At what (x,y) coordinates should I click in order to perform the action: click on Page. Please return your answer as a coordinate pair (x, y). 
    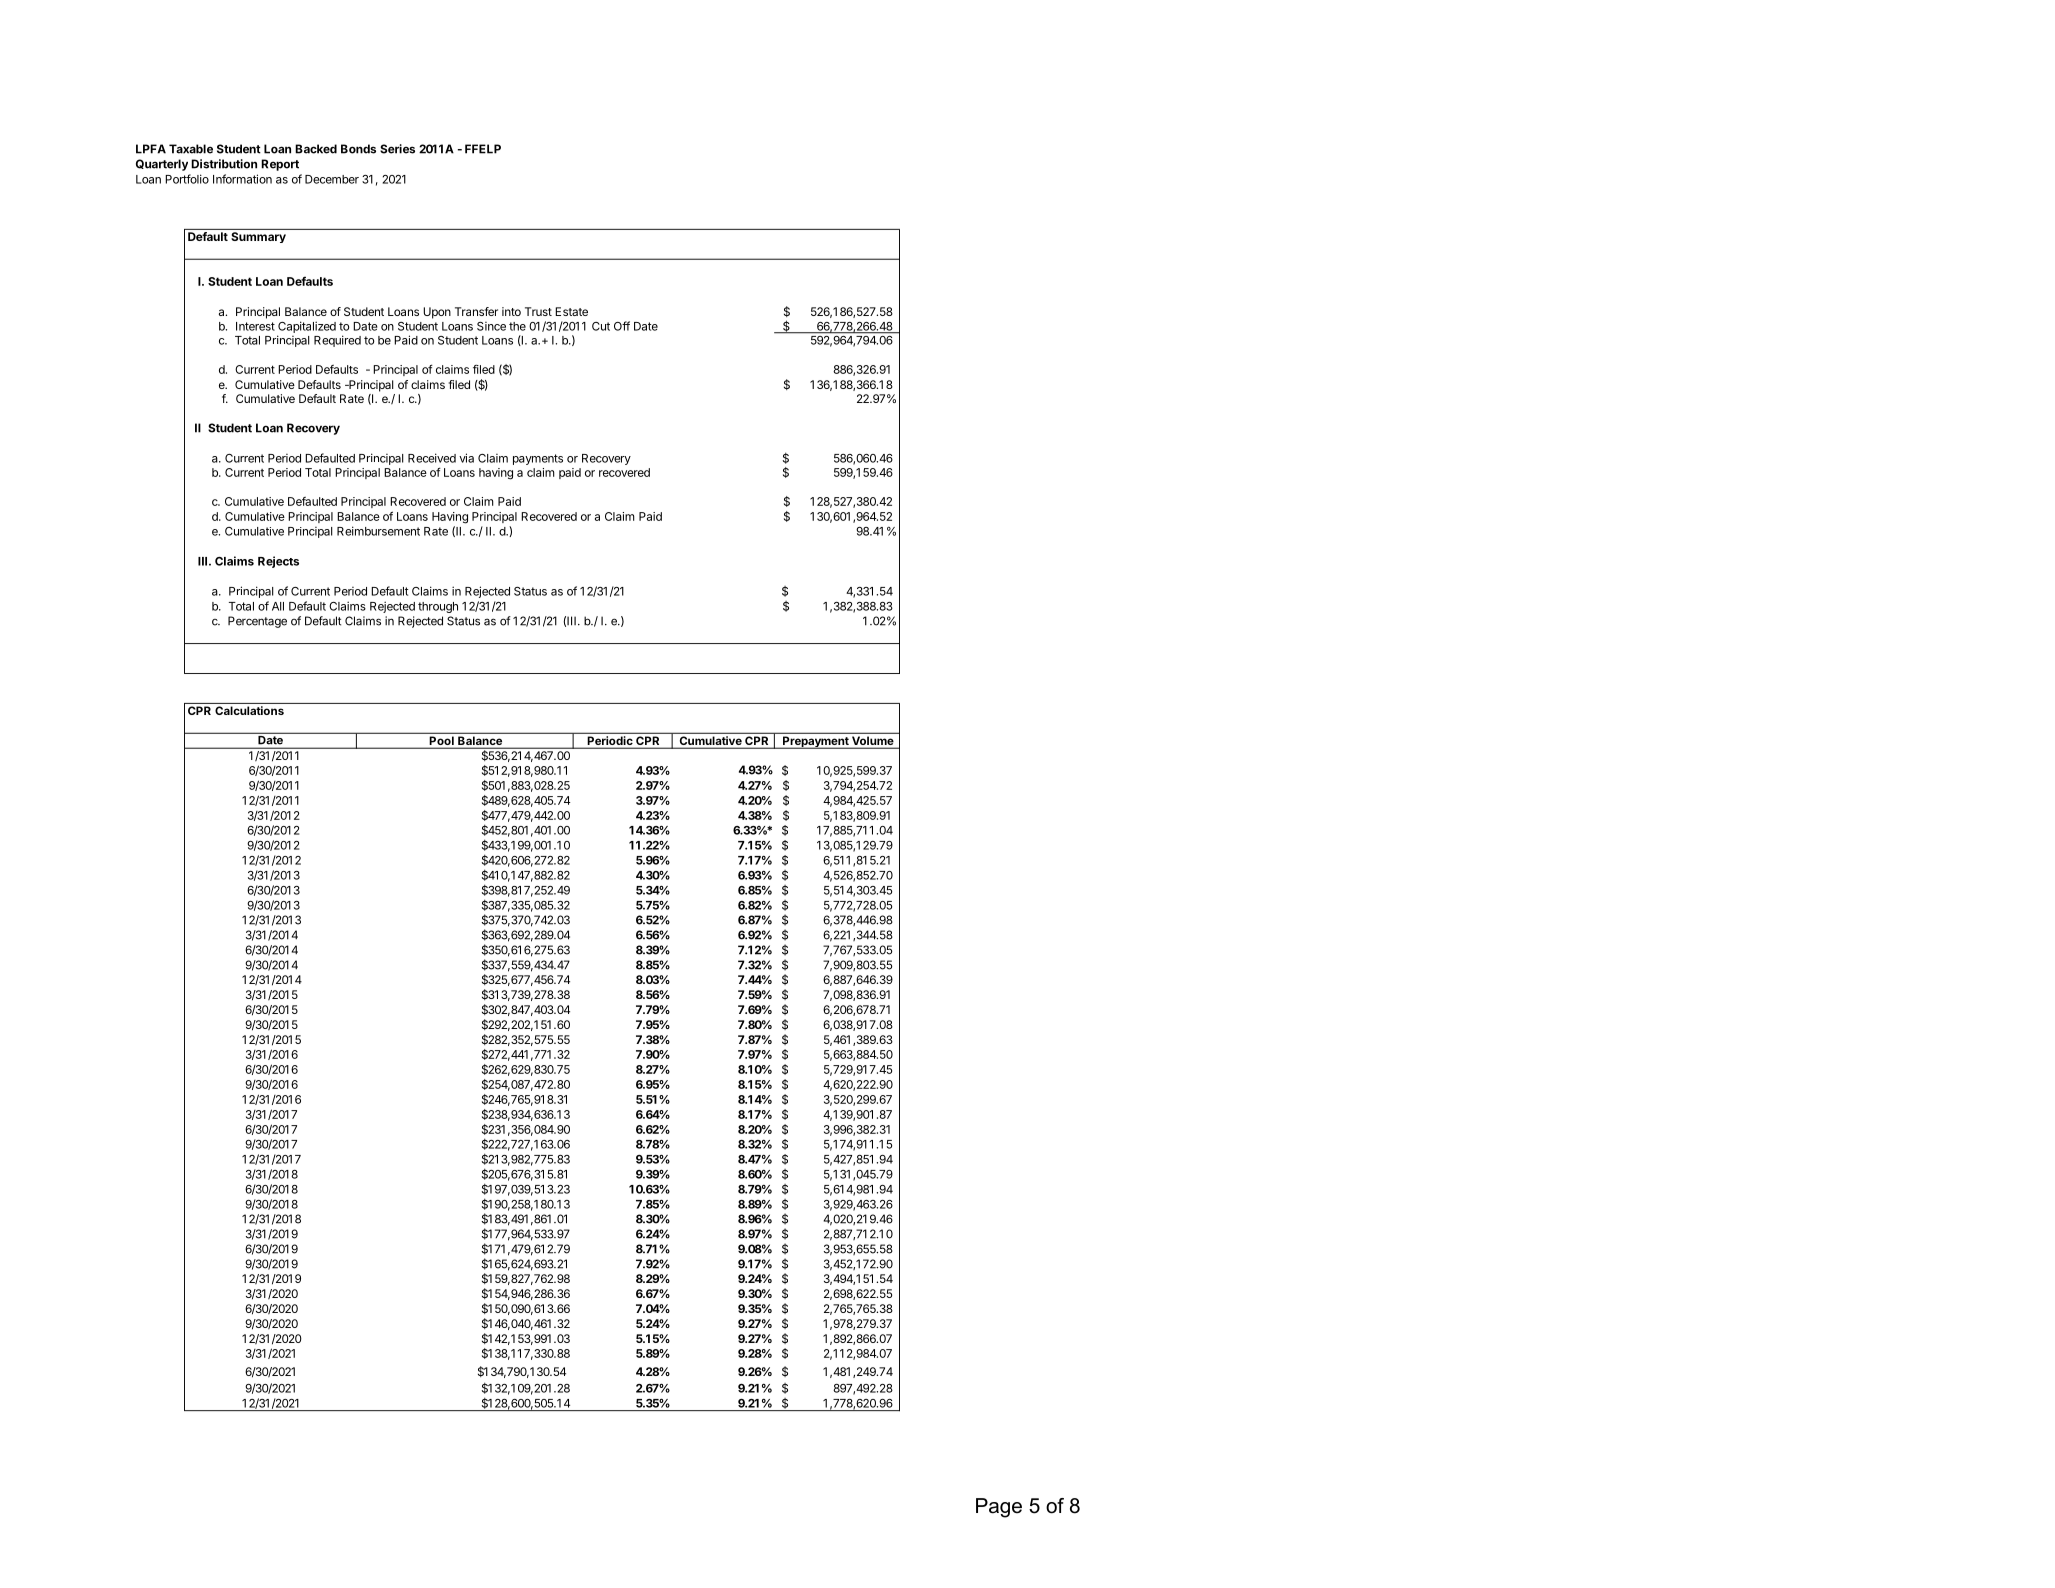
    Looking at the image, I should click on (999, 1508).
